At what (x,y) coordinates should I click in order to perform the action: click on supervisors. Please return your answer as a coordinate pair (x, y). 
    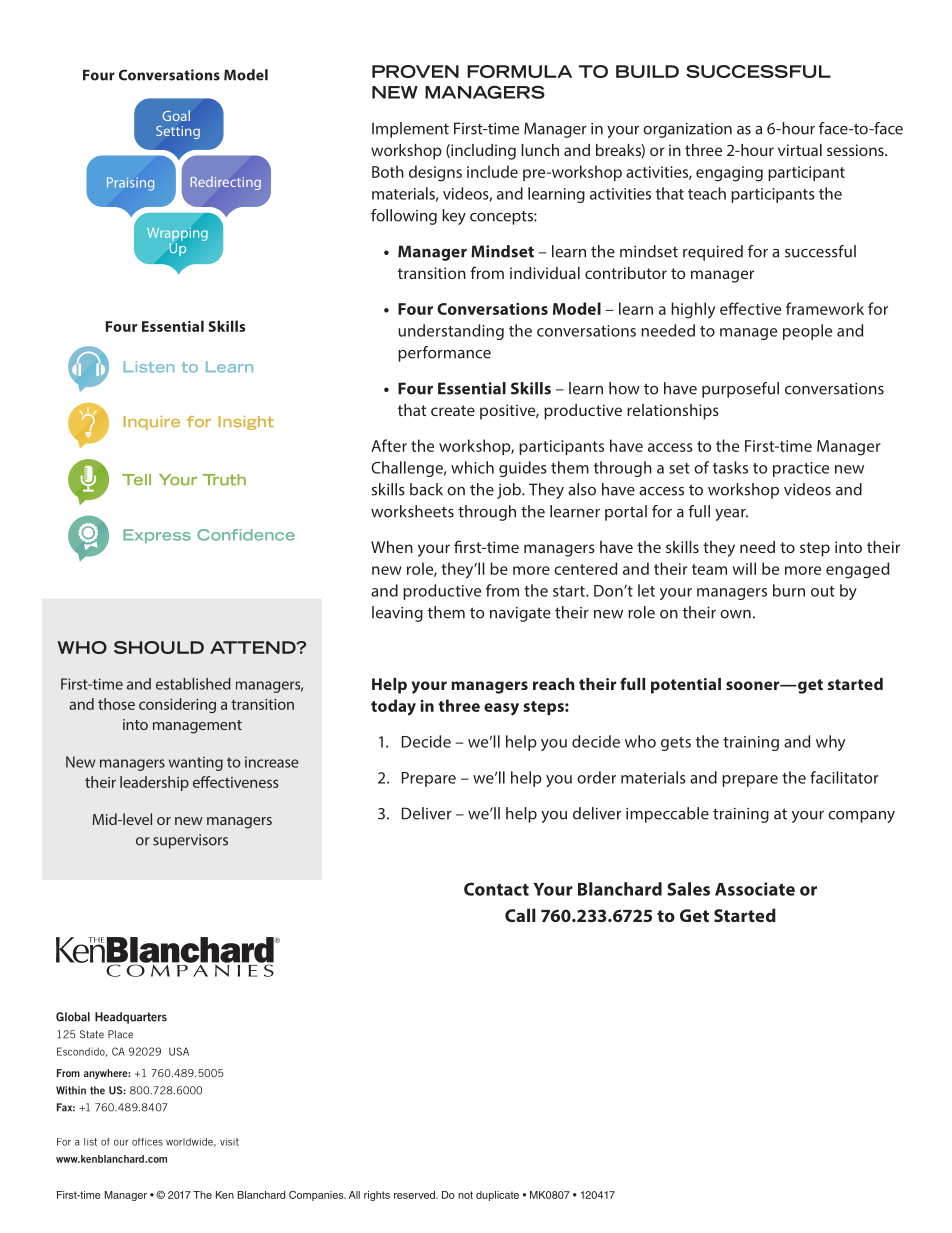
    Looking at the image, I should click on (190, 841).
